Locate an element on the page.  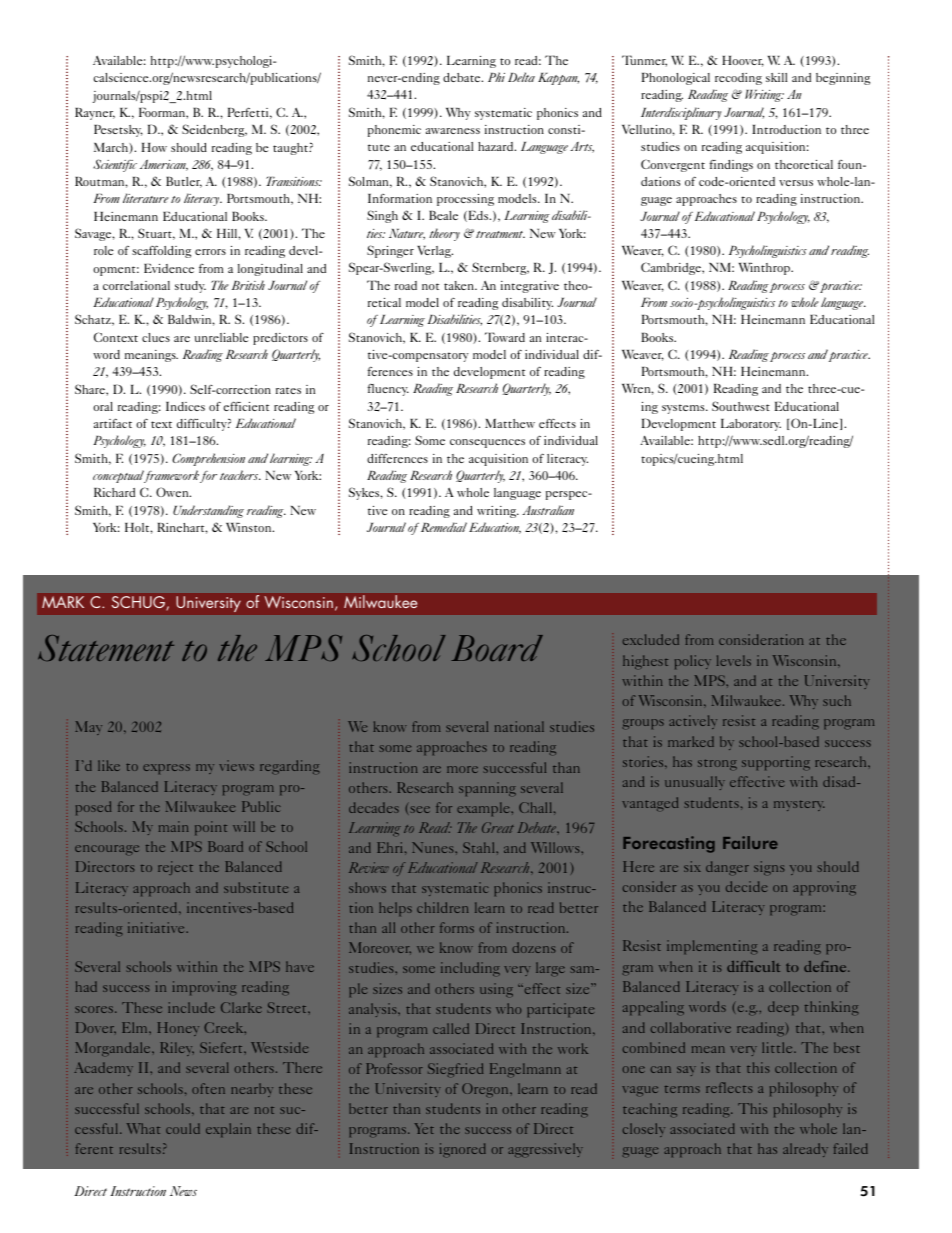
could is located at coordinates (183, 1128).
